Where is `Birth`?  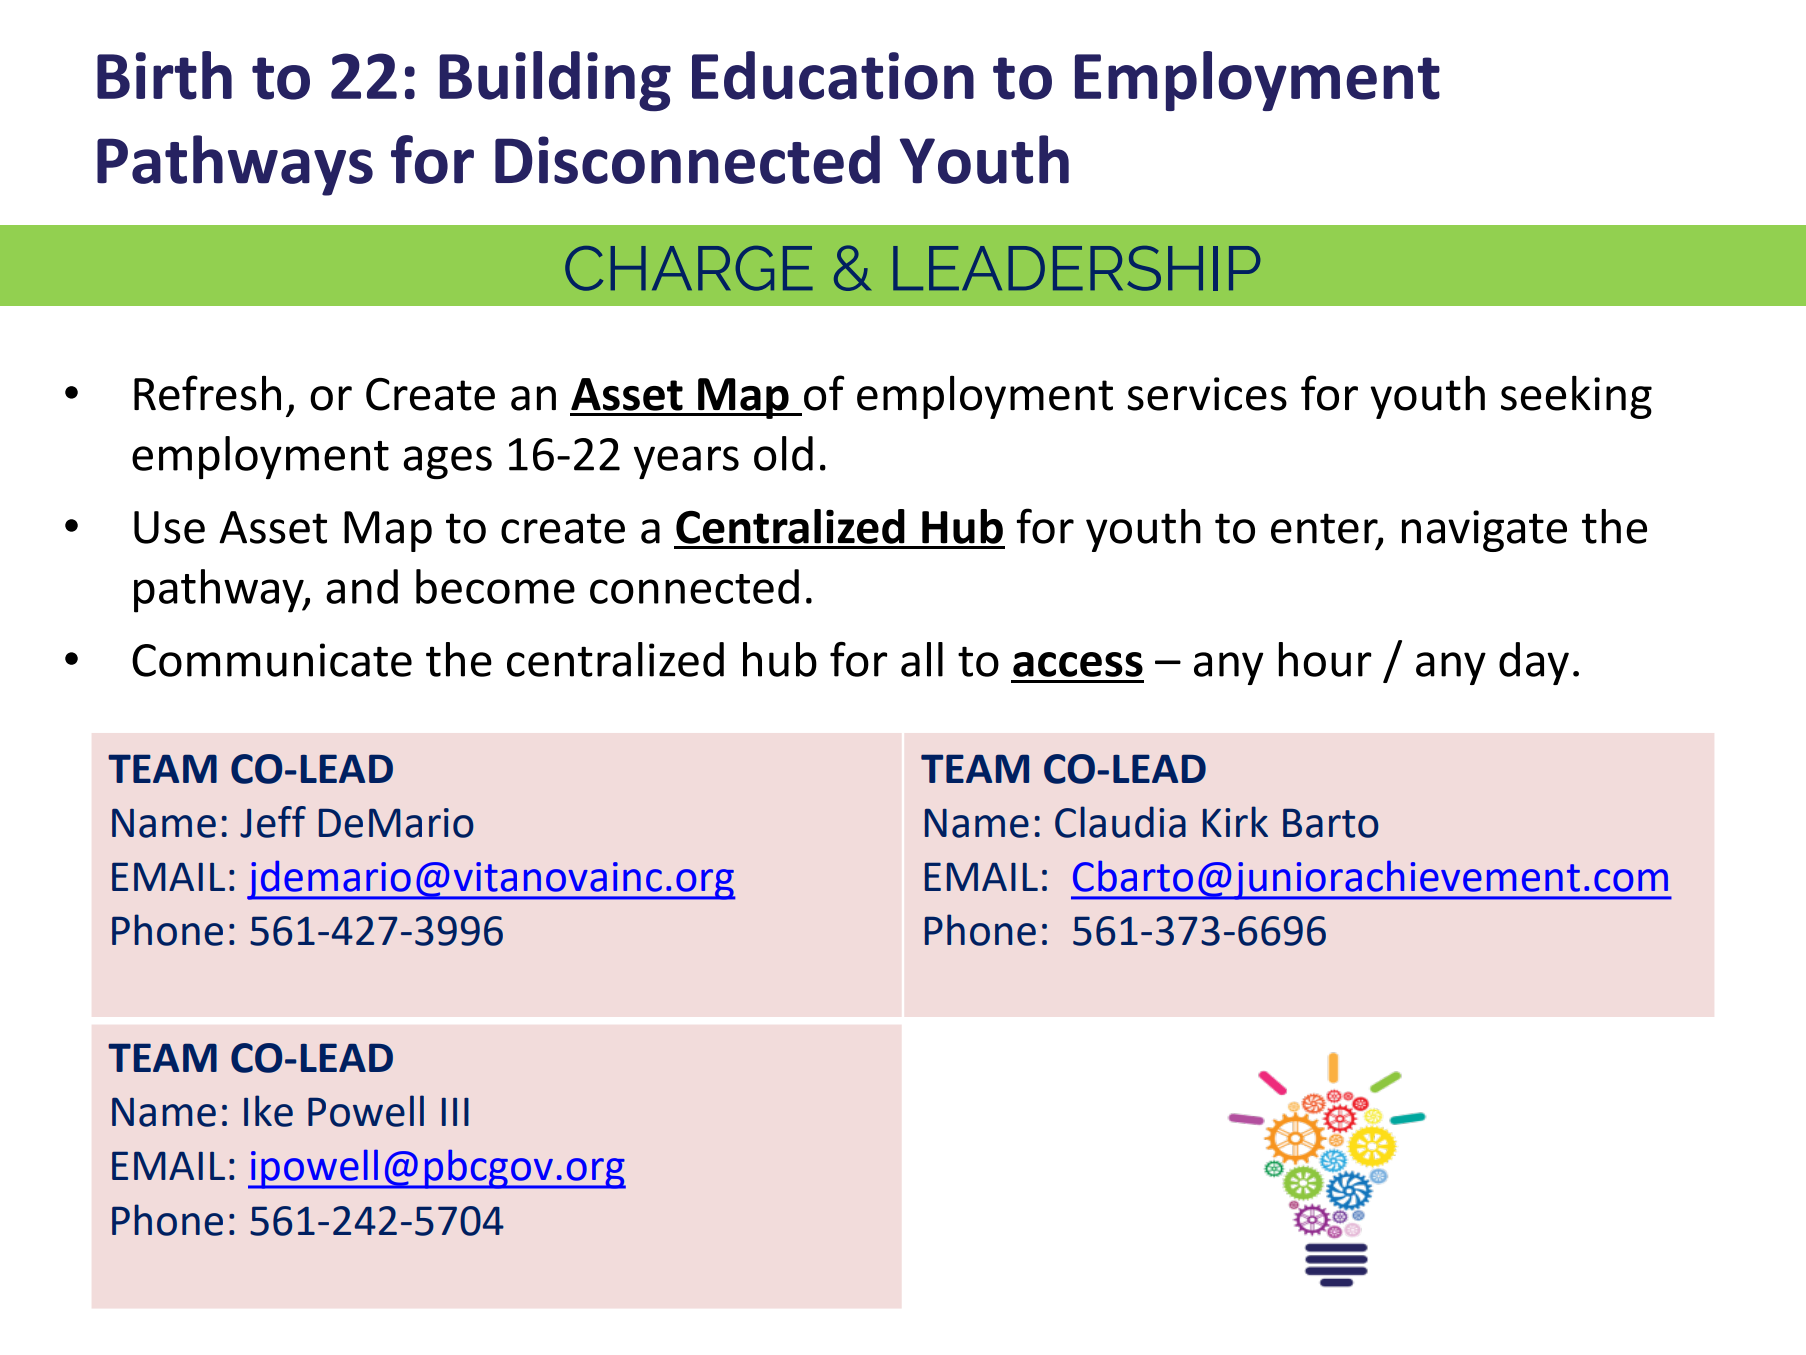
Birth is located at coordinates (164, 75).
